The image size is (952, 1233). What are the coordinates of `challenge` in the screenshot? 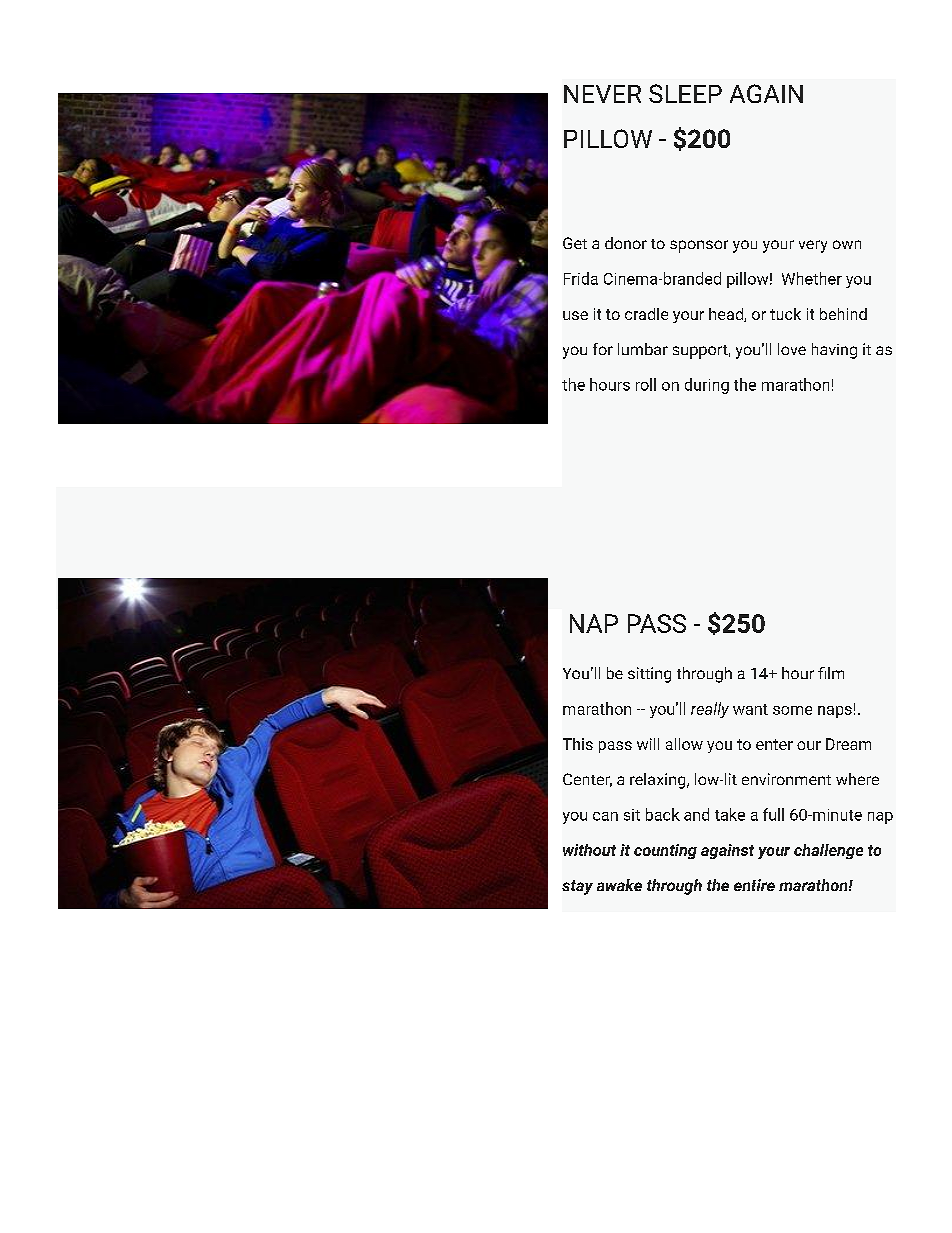 It's located at (828, 851).
